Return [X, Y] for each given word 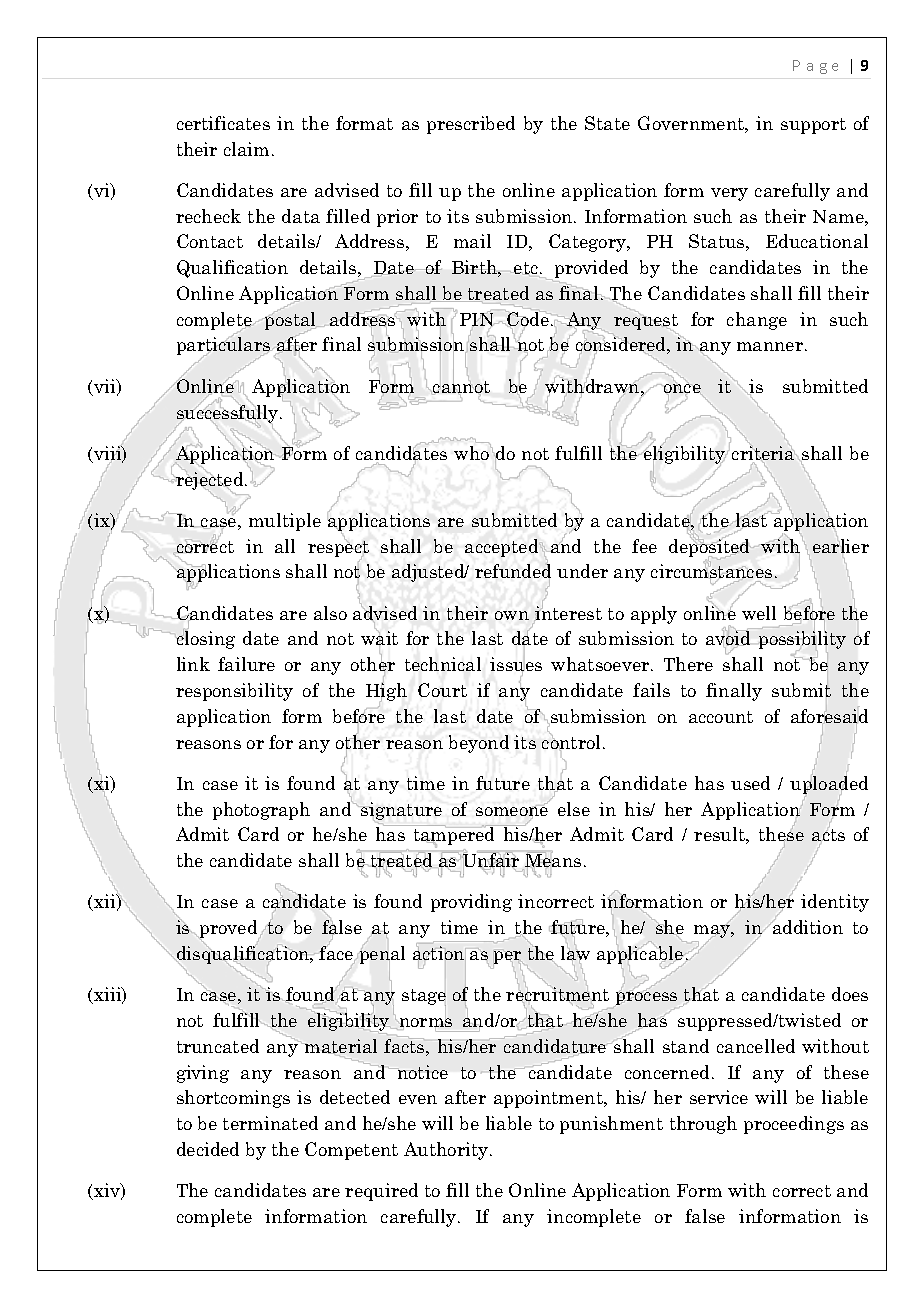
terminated [270, 1123]
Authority [447, 1151]
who [473, 452]
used [750, 783]
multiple [285, 522]
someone [512, 812]
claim [246, 149]
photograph [261, 811]
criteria [763, 453]
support [813, 126]
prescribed [471, 125]
